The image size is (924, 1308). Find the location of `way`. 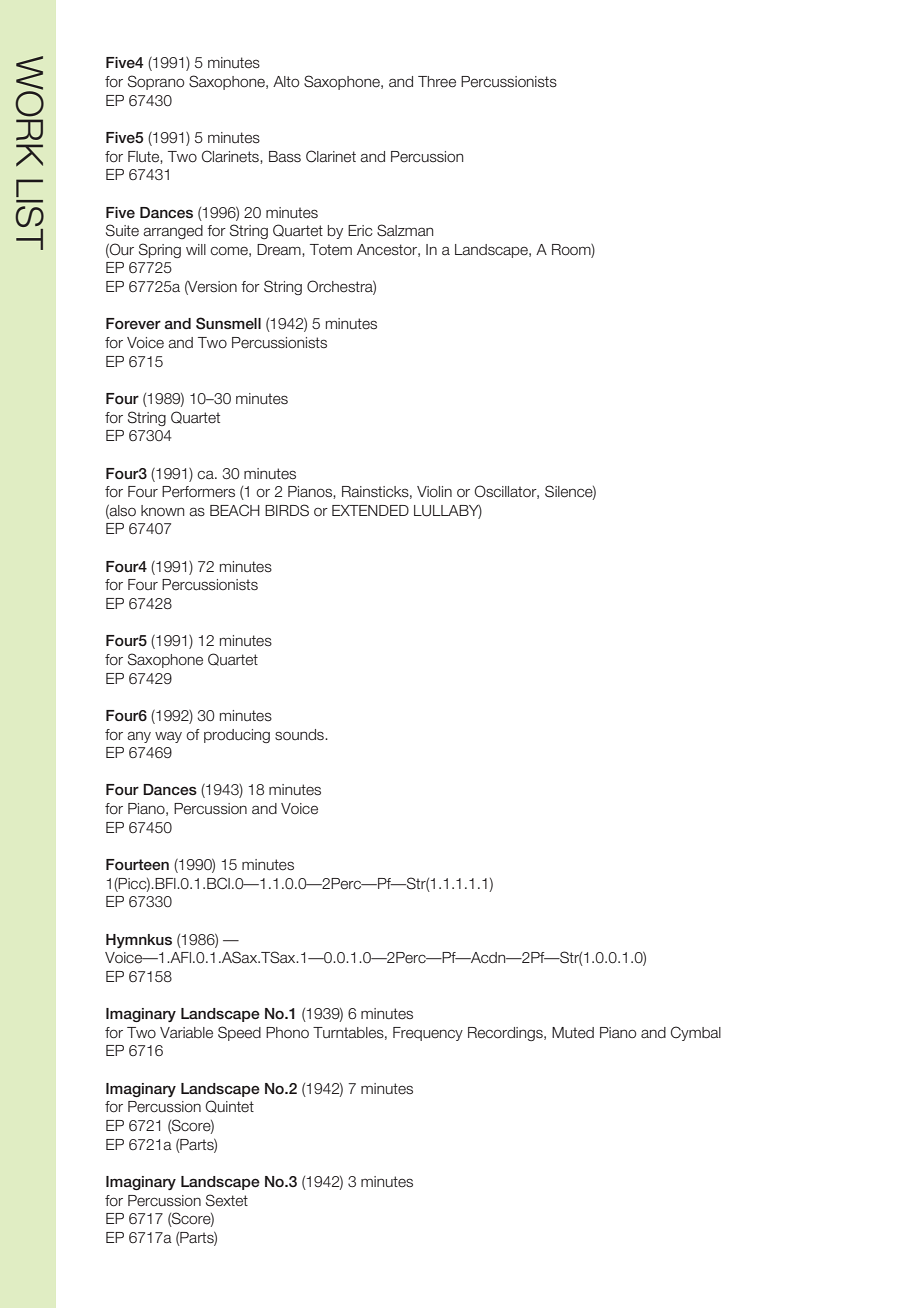

way is located at coordinates (168, 737).
